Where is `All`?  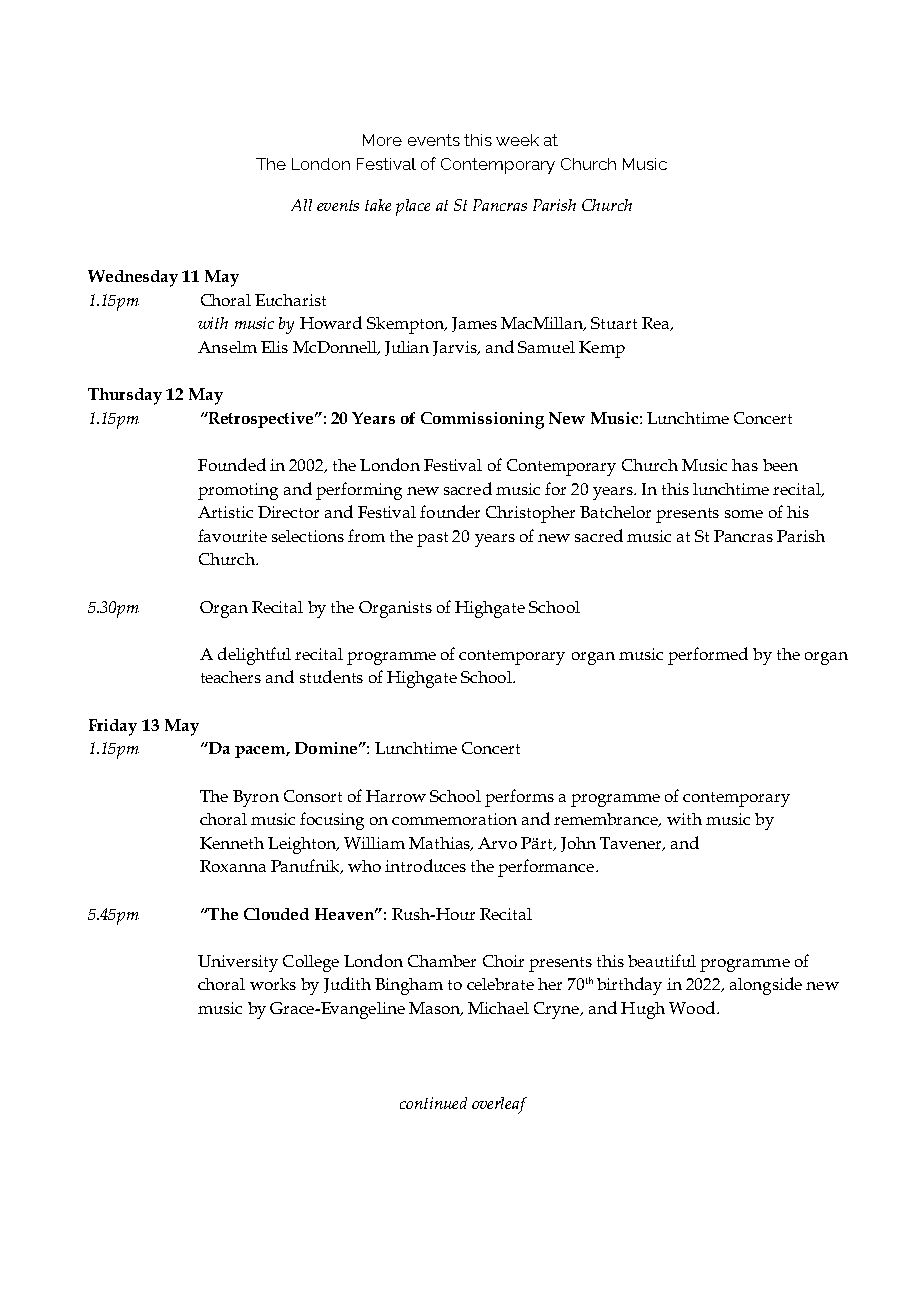 All is located at coordinates (301, 205).
